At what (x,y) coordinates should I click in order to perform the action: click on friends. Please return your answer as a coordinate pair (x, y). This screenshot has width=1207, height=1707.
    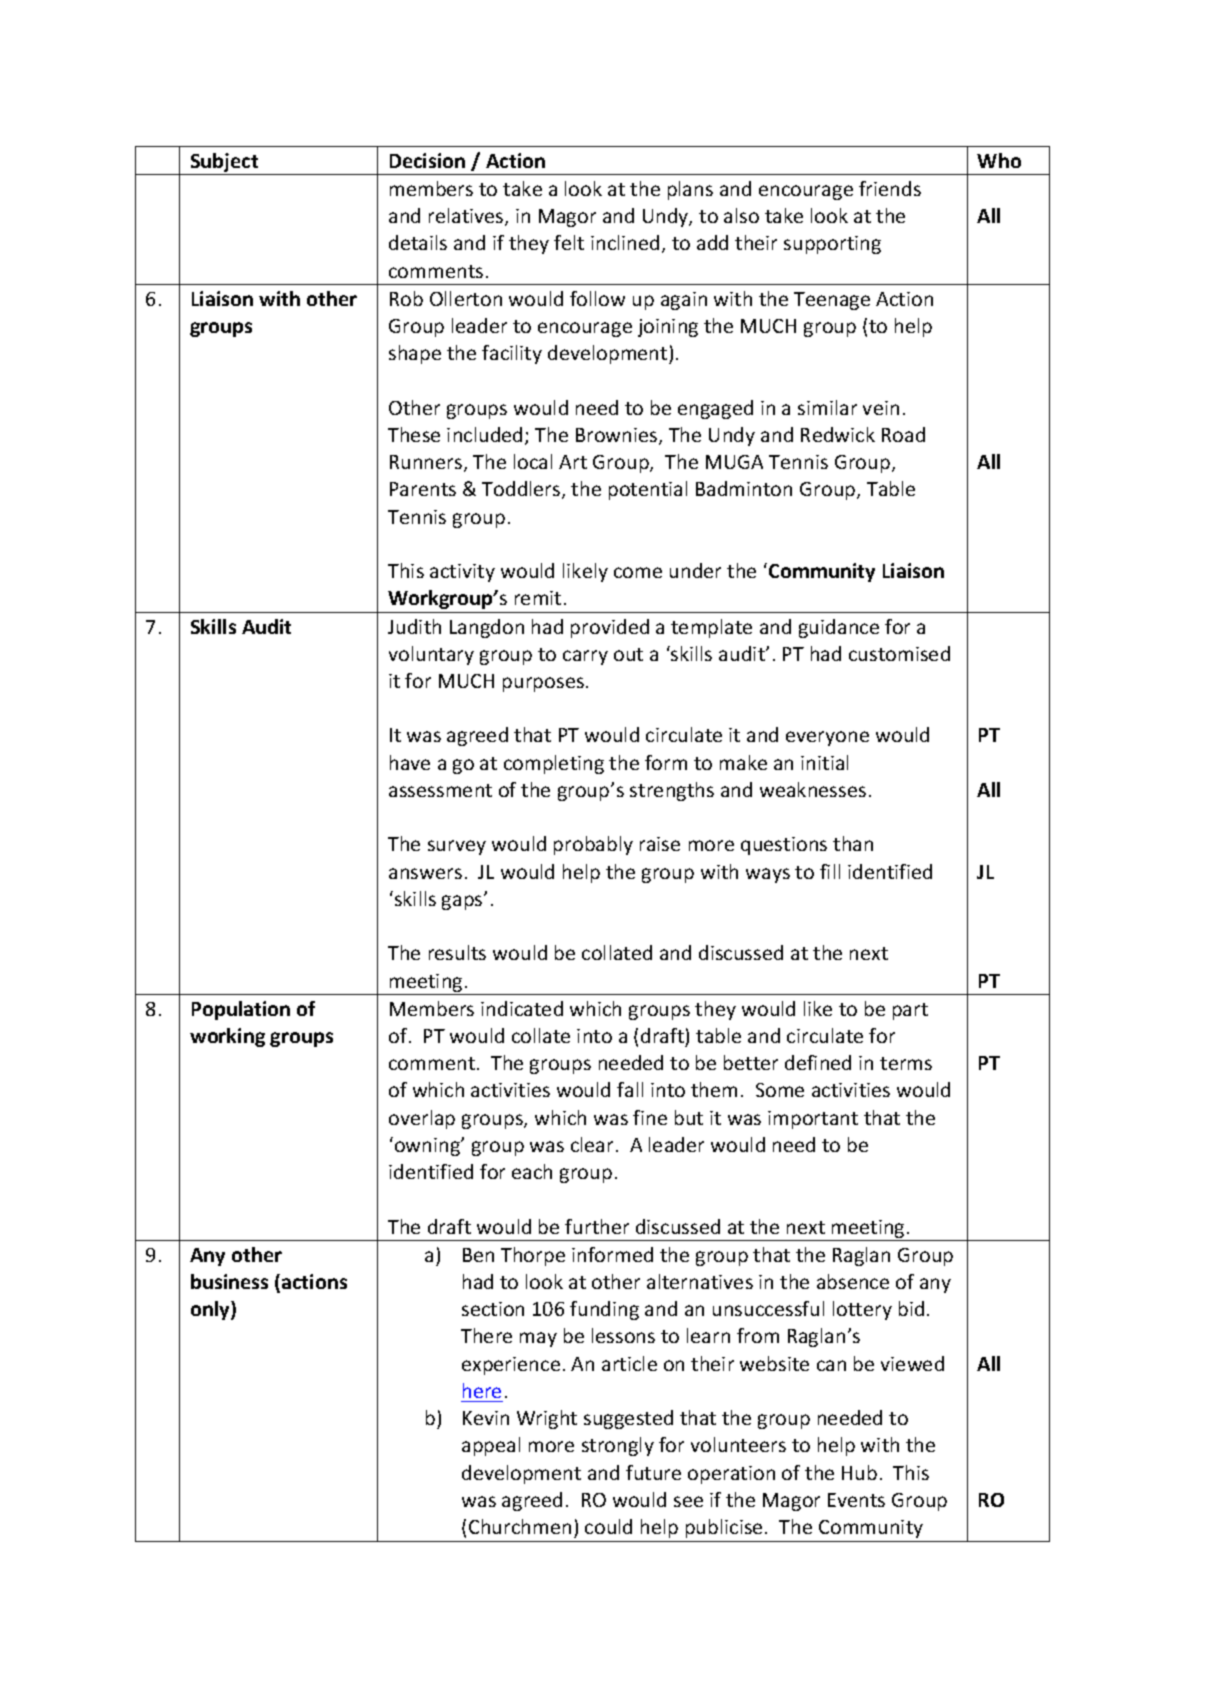
    Looking at the image, I should click on (890, 188).
